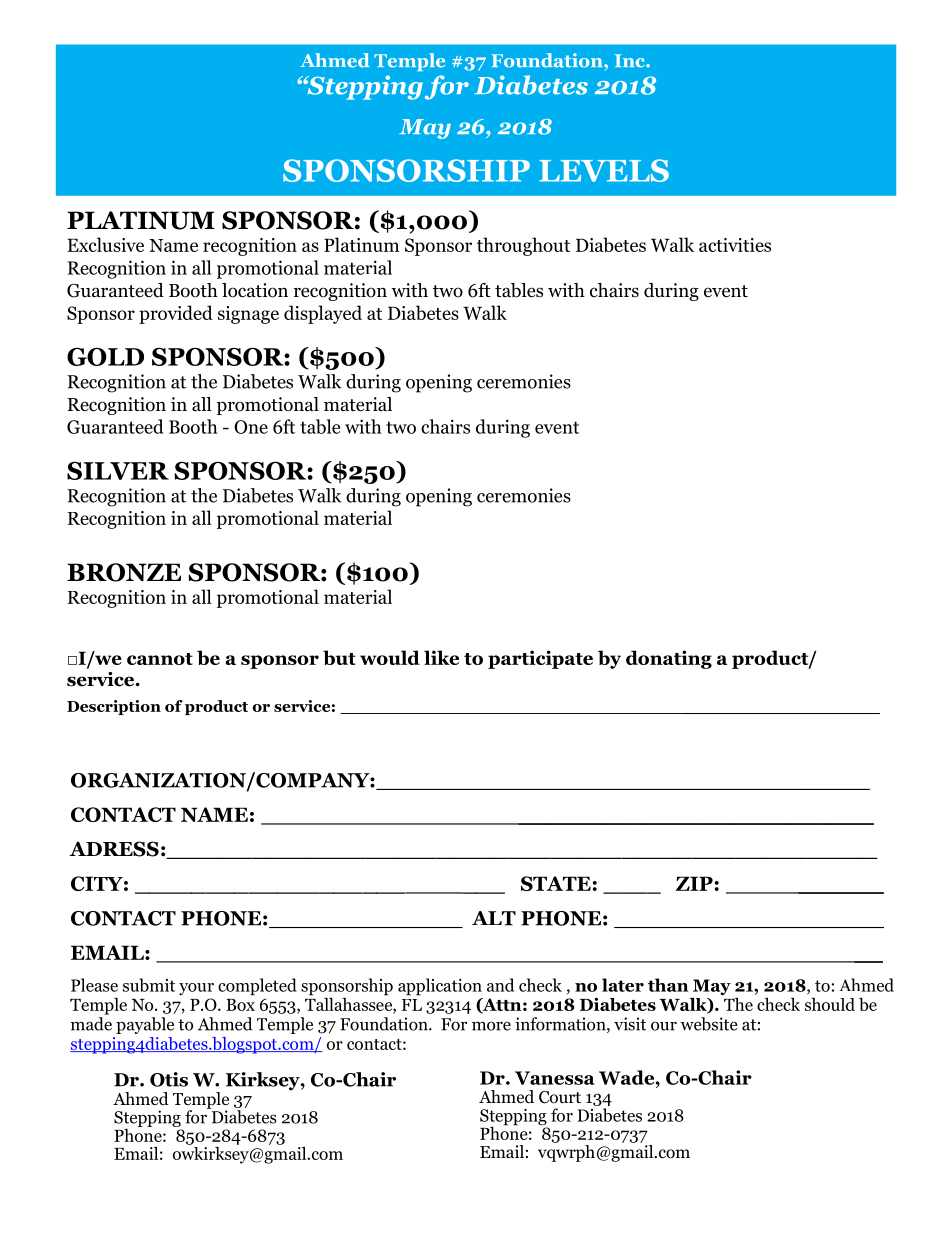 This screenshot has width=952, height=1233. I want to click on Description, so click(114, 707).
